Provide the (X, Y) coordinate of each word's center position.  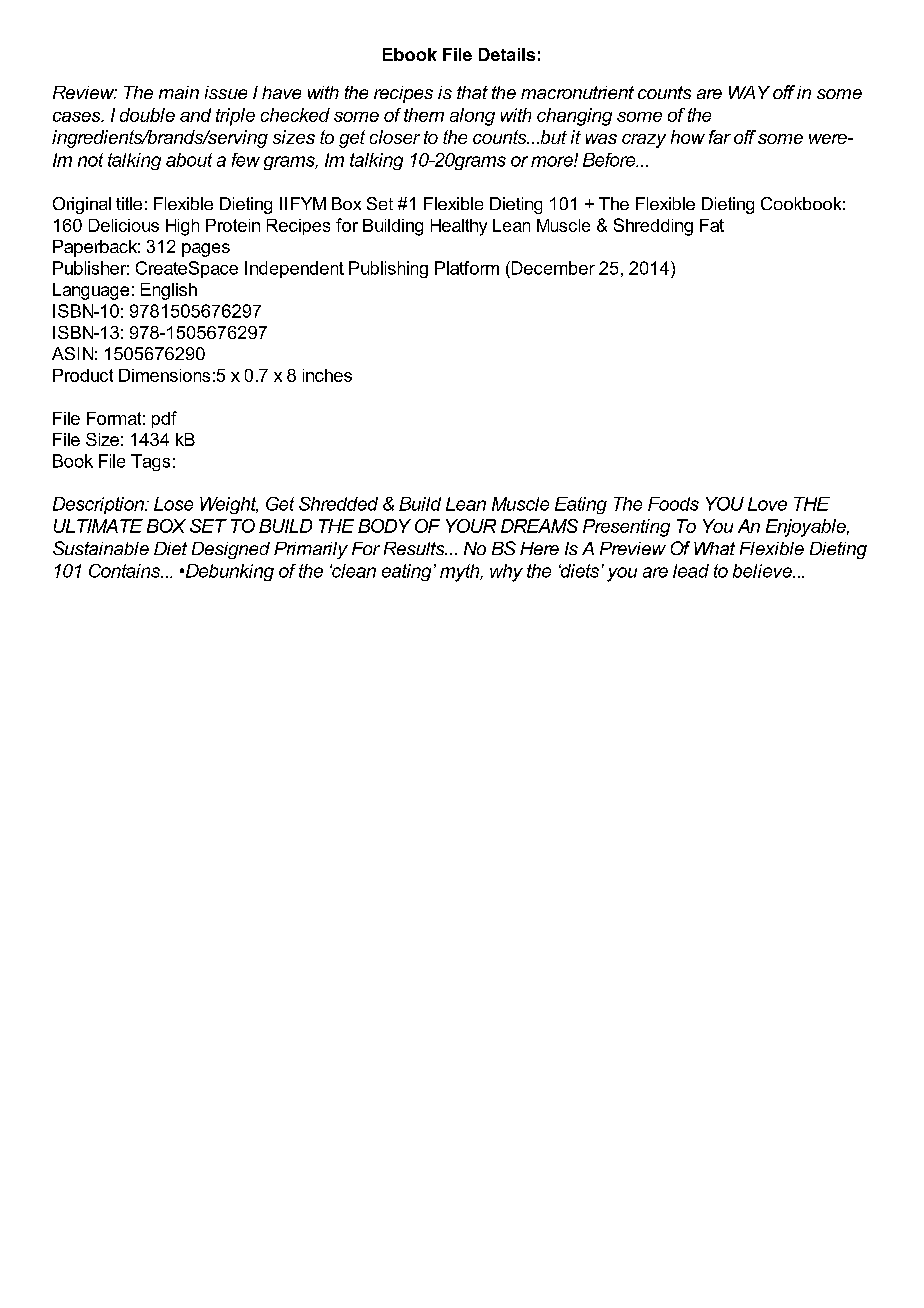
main (179, 92)
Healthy (459, 227)
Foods (673, 504)
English (169, 291)
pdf (164, 419)
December (552, 268)
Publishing (388, 269)
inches (327, 375)
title (129, 203)
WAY (749, 92)
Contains (126, 571)
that (472, 92)
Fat (712, 225)
